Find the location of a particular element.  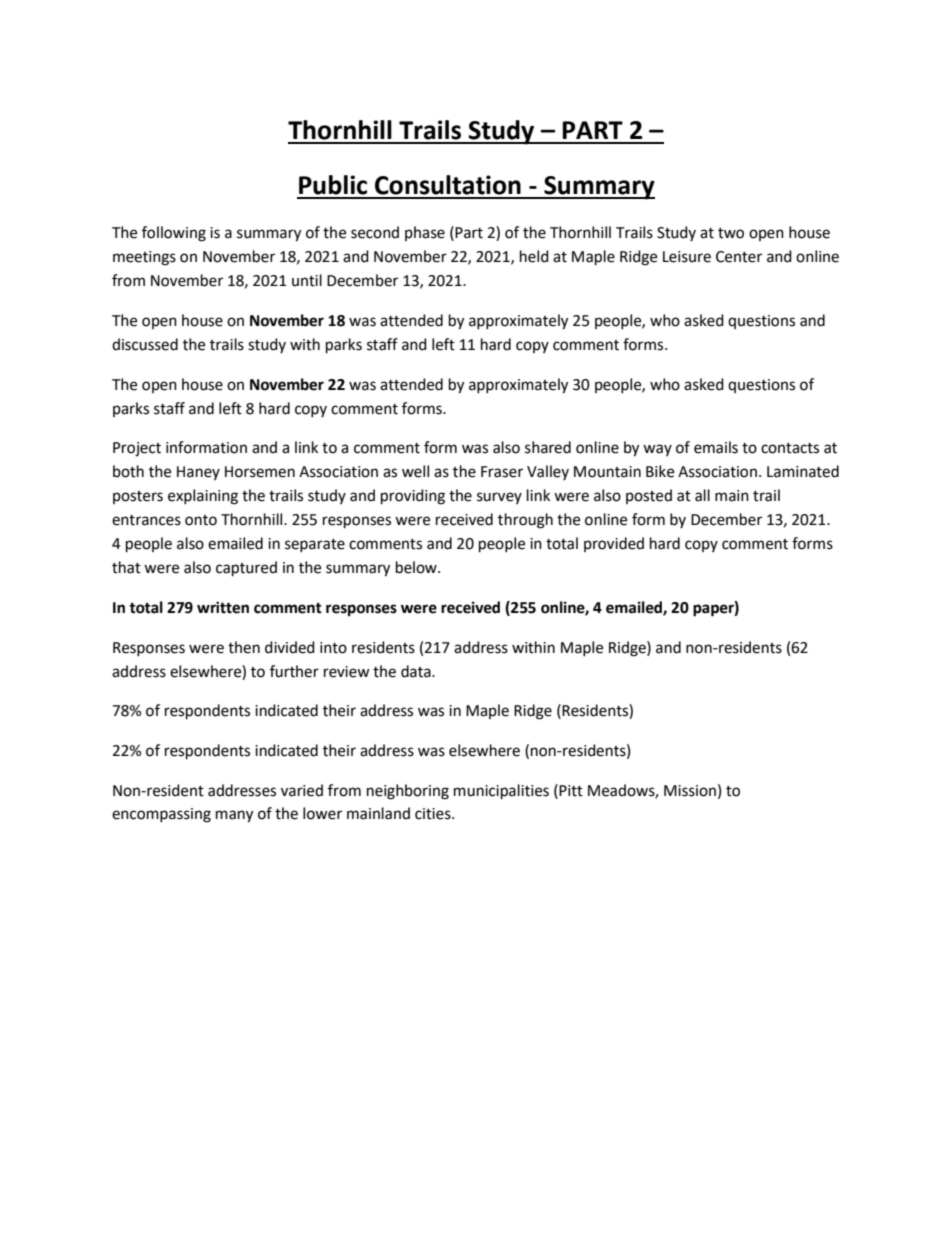

Center is located at coordinates (739, 257).
